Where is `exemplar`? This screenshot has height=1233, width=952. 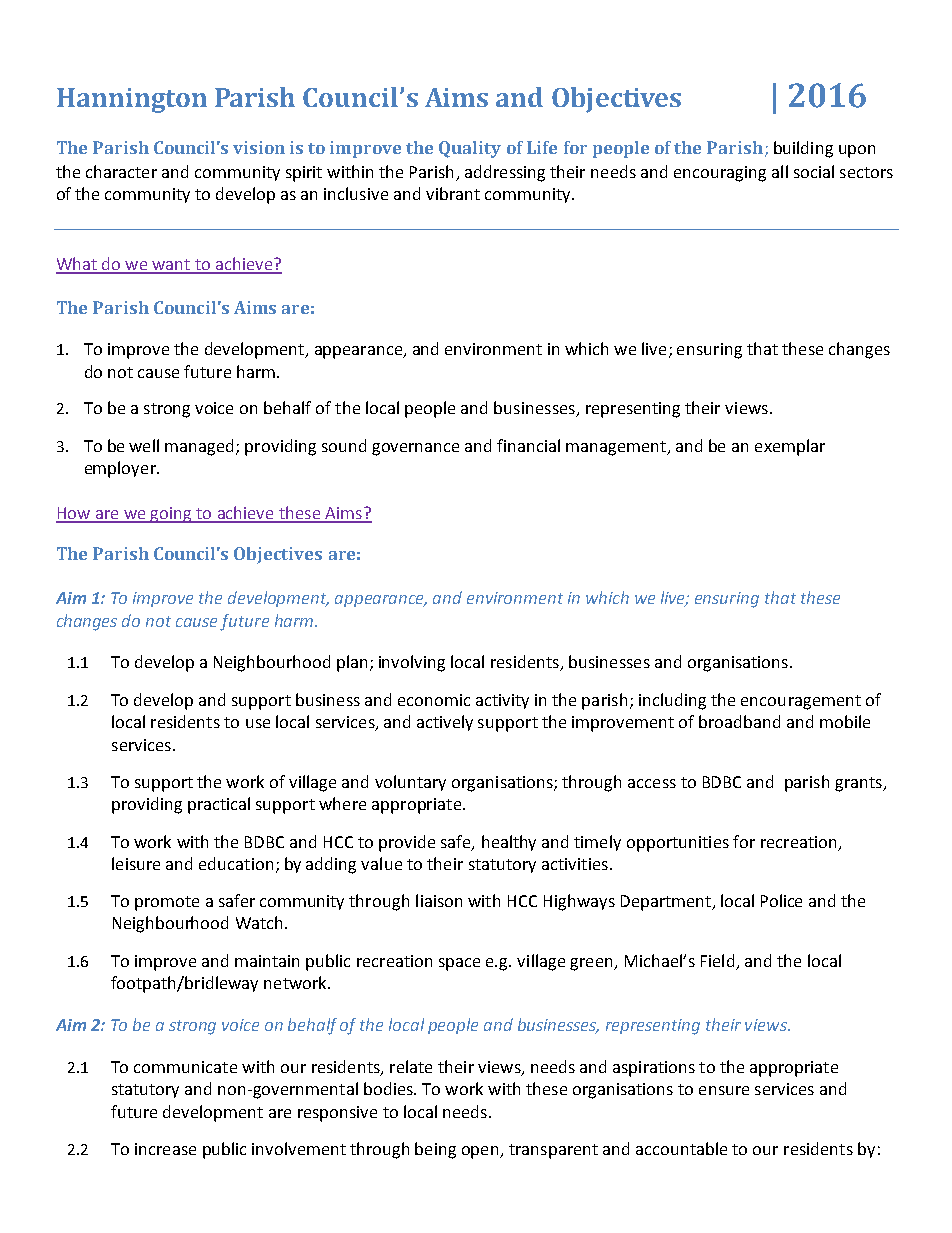
exemplar is located at coordinates (790, 447).
